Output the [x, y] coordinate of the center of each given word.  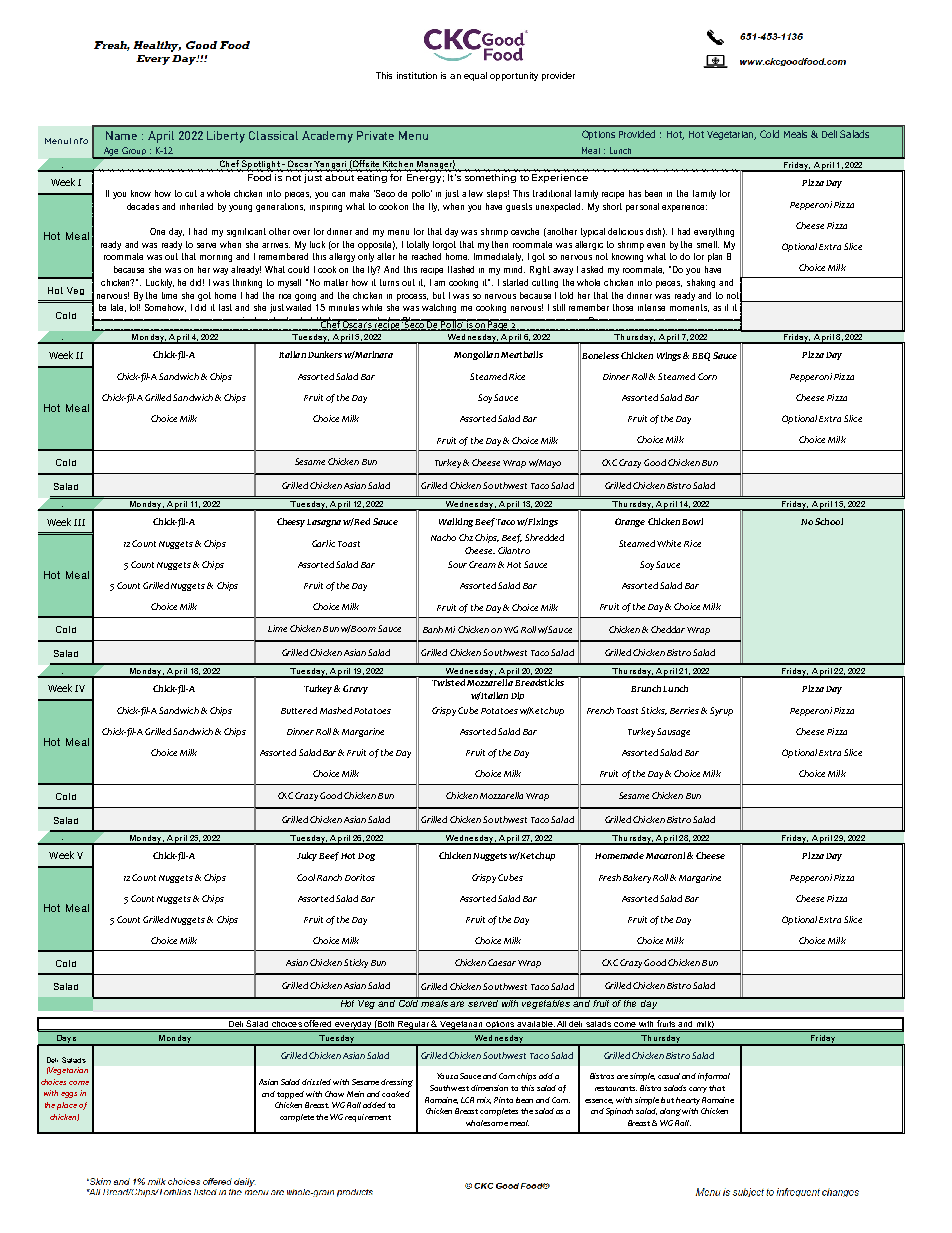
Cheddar [668, 629]
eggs [69, 1095]
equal [475, 76]
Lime [277, 628]
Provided [637, 134]
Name [121, 135]
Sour [457, 564]
